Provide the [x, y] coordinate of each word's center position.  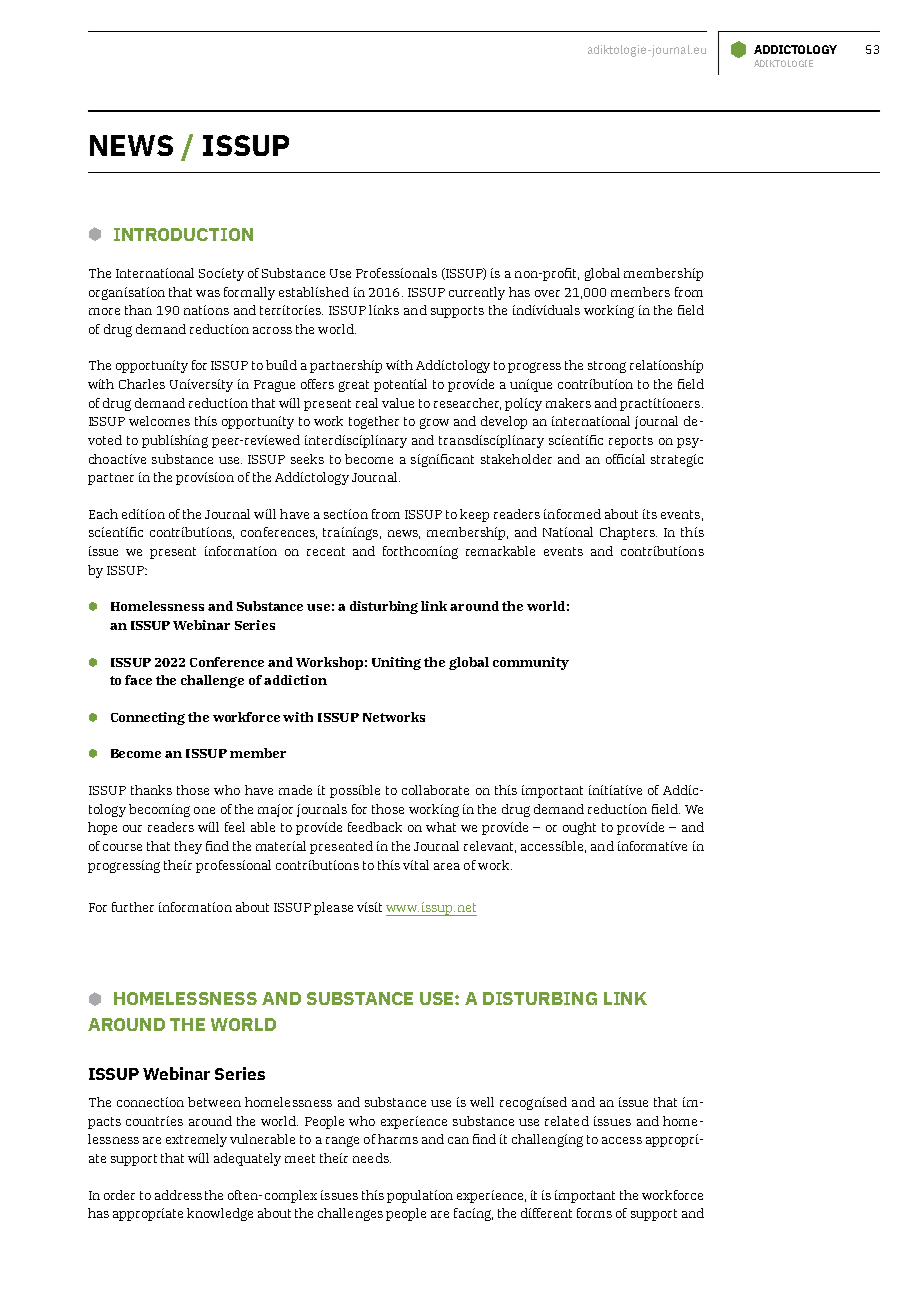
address [178, 1195]
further [133, 907]
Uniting [396, 663]
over [547, 293]
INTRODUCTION [183, 234]
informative [652, 846]
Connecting [148, 718]
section [346, 514]
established [314, 292]
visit [369, 907]
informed [572, 514]
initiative [615, 790]
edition [143, 514]
